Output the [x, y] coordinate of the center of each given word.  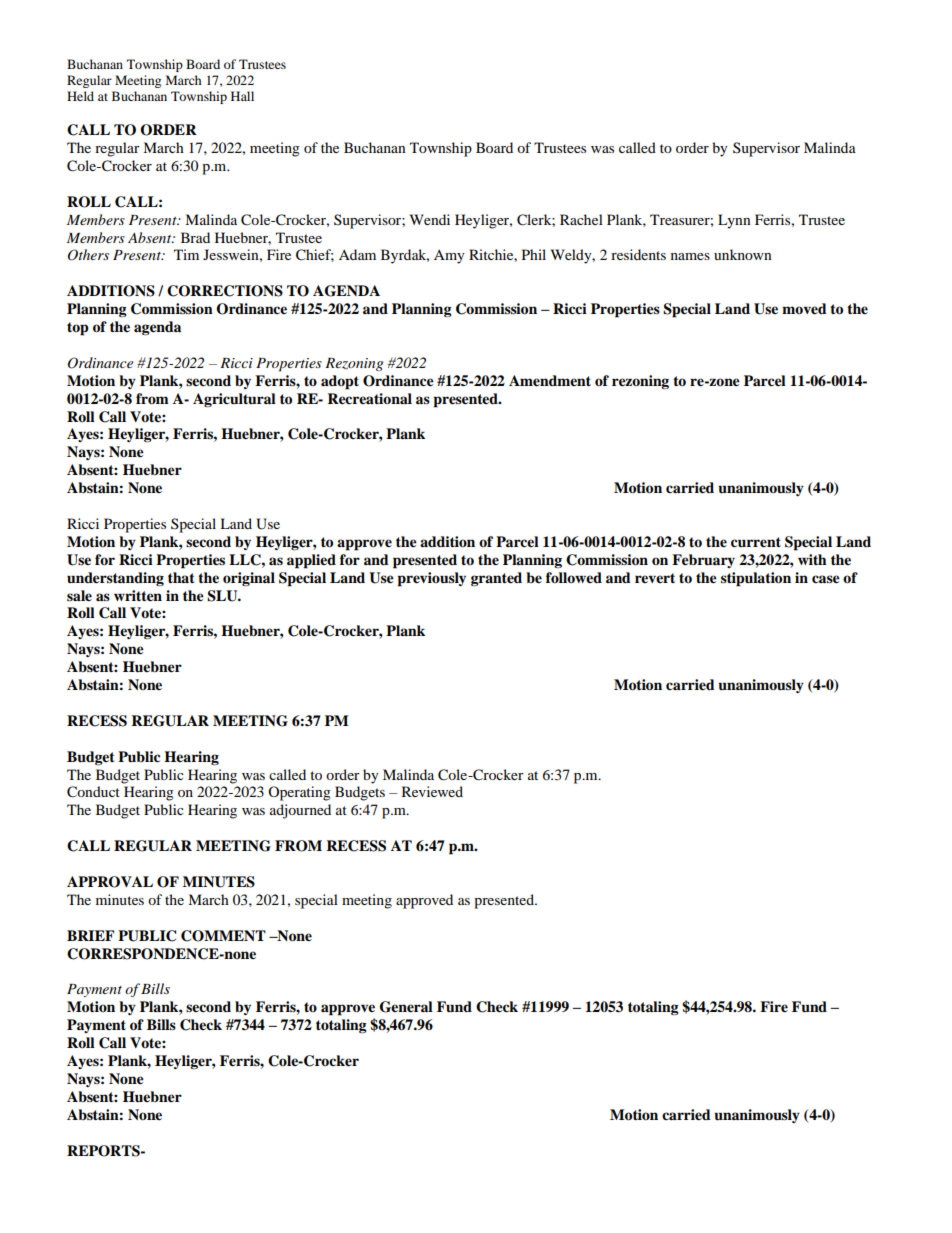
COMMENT [223, 936]
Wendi [430, 219]
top [78, 329]
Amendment [550, 381]
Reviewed [432, 791]
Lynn [734, 221]
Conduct [93, 792]
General [406, 1007]
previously [431, 579]
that [181, 577]
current [756, 542]
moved [804, 309]
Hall [242, 96]
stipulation [756, 579]
